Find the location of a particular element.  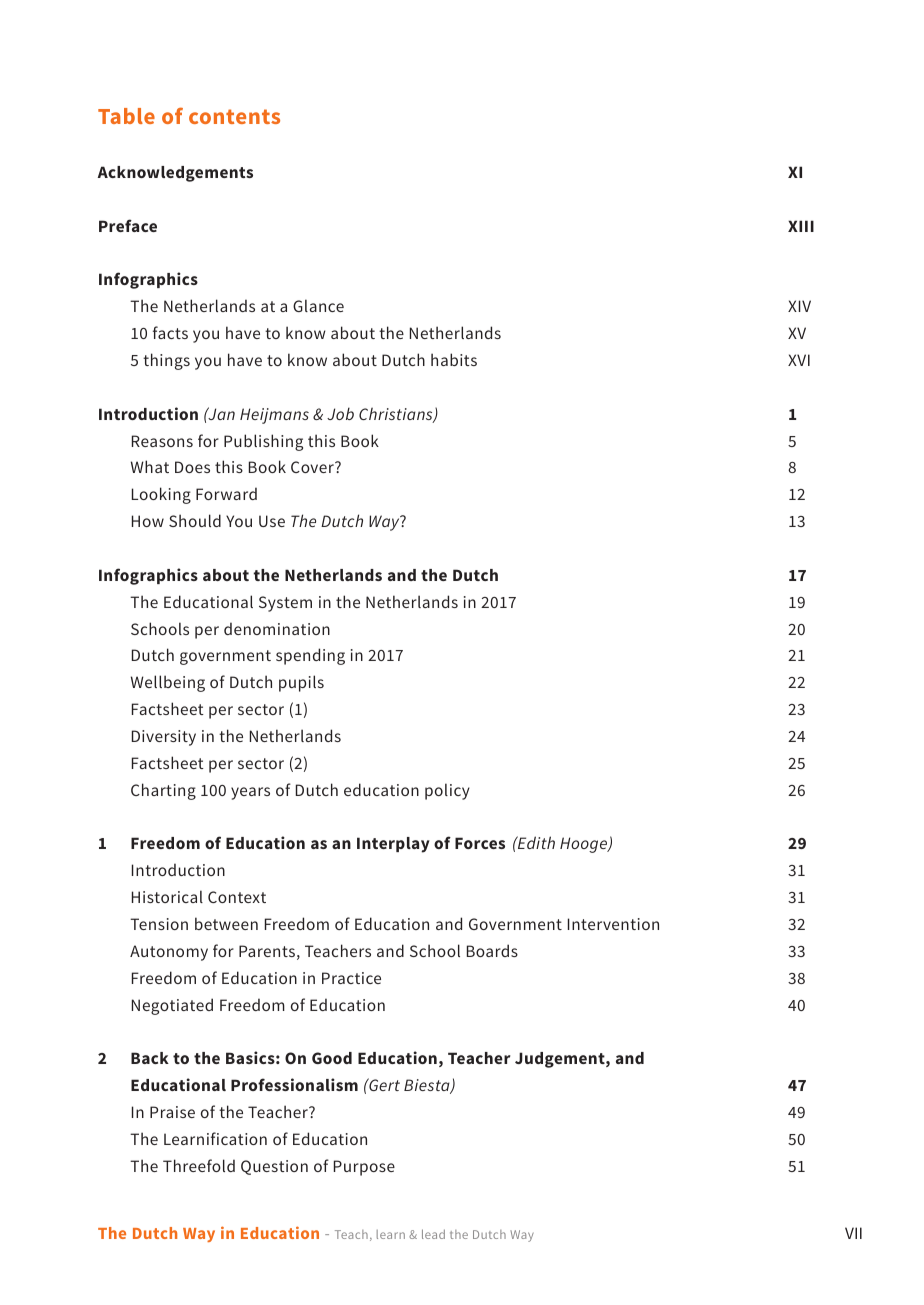

XVI is located at coordinates (799, 360).
